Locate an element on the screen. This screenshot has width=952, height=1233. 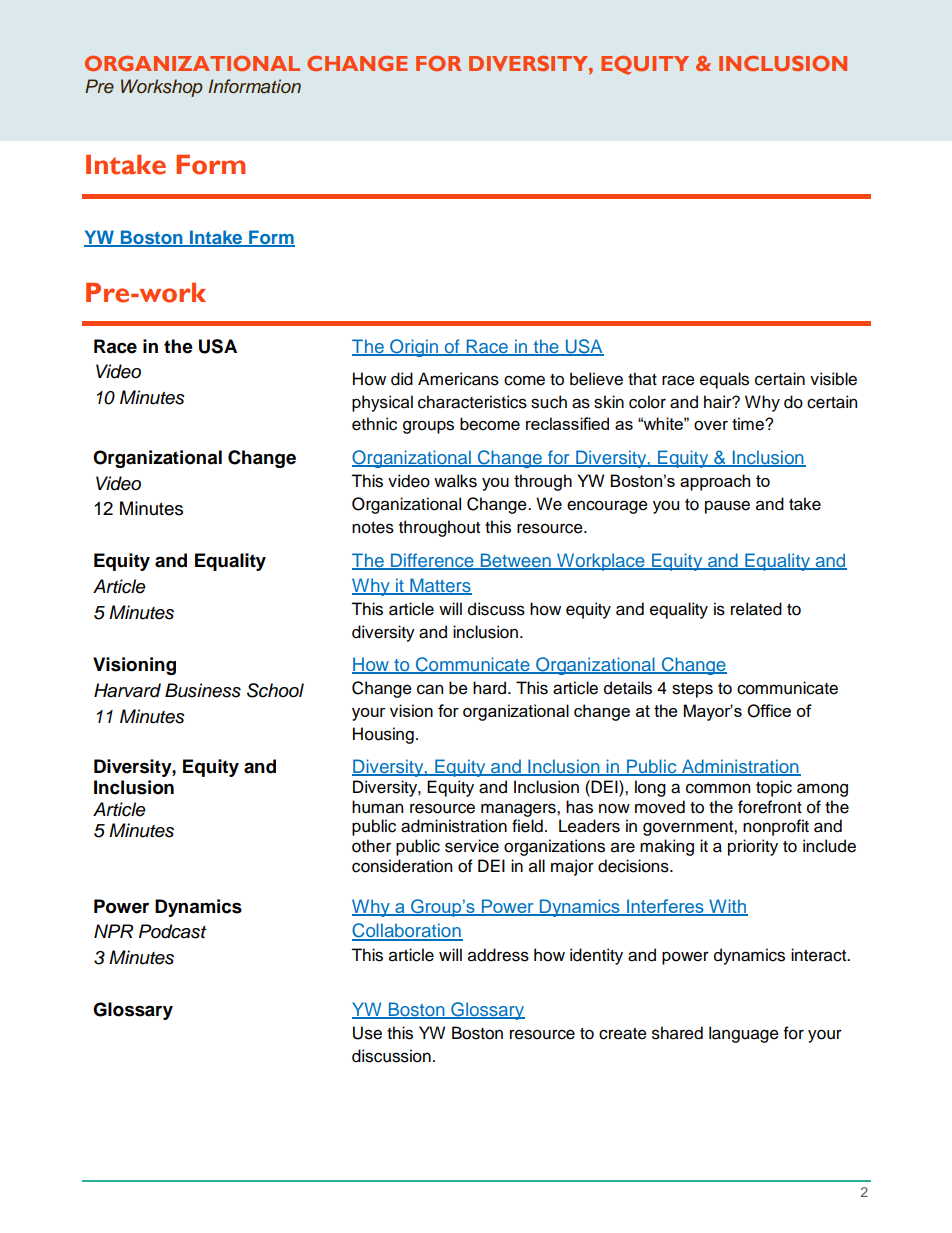
Matters is located at coordinates (440, 586).
